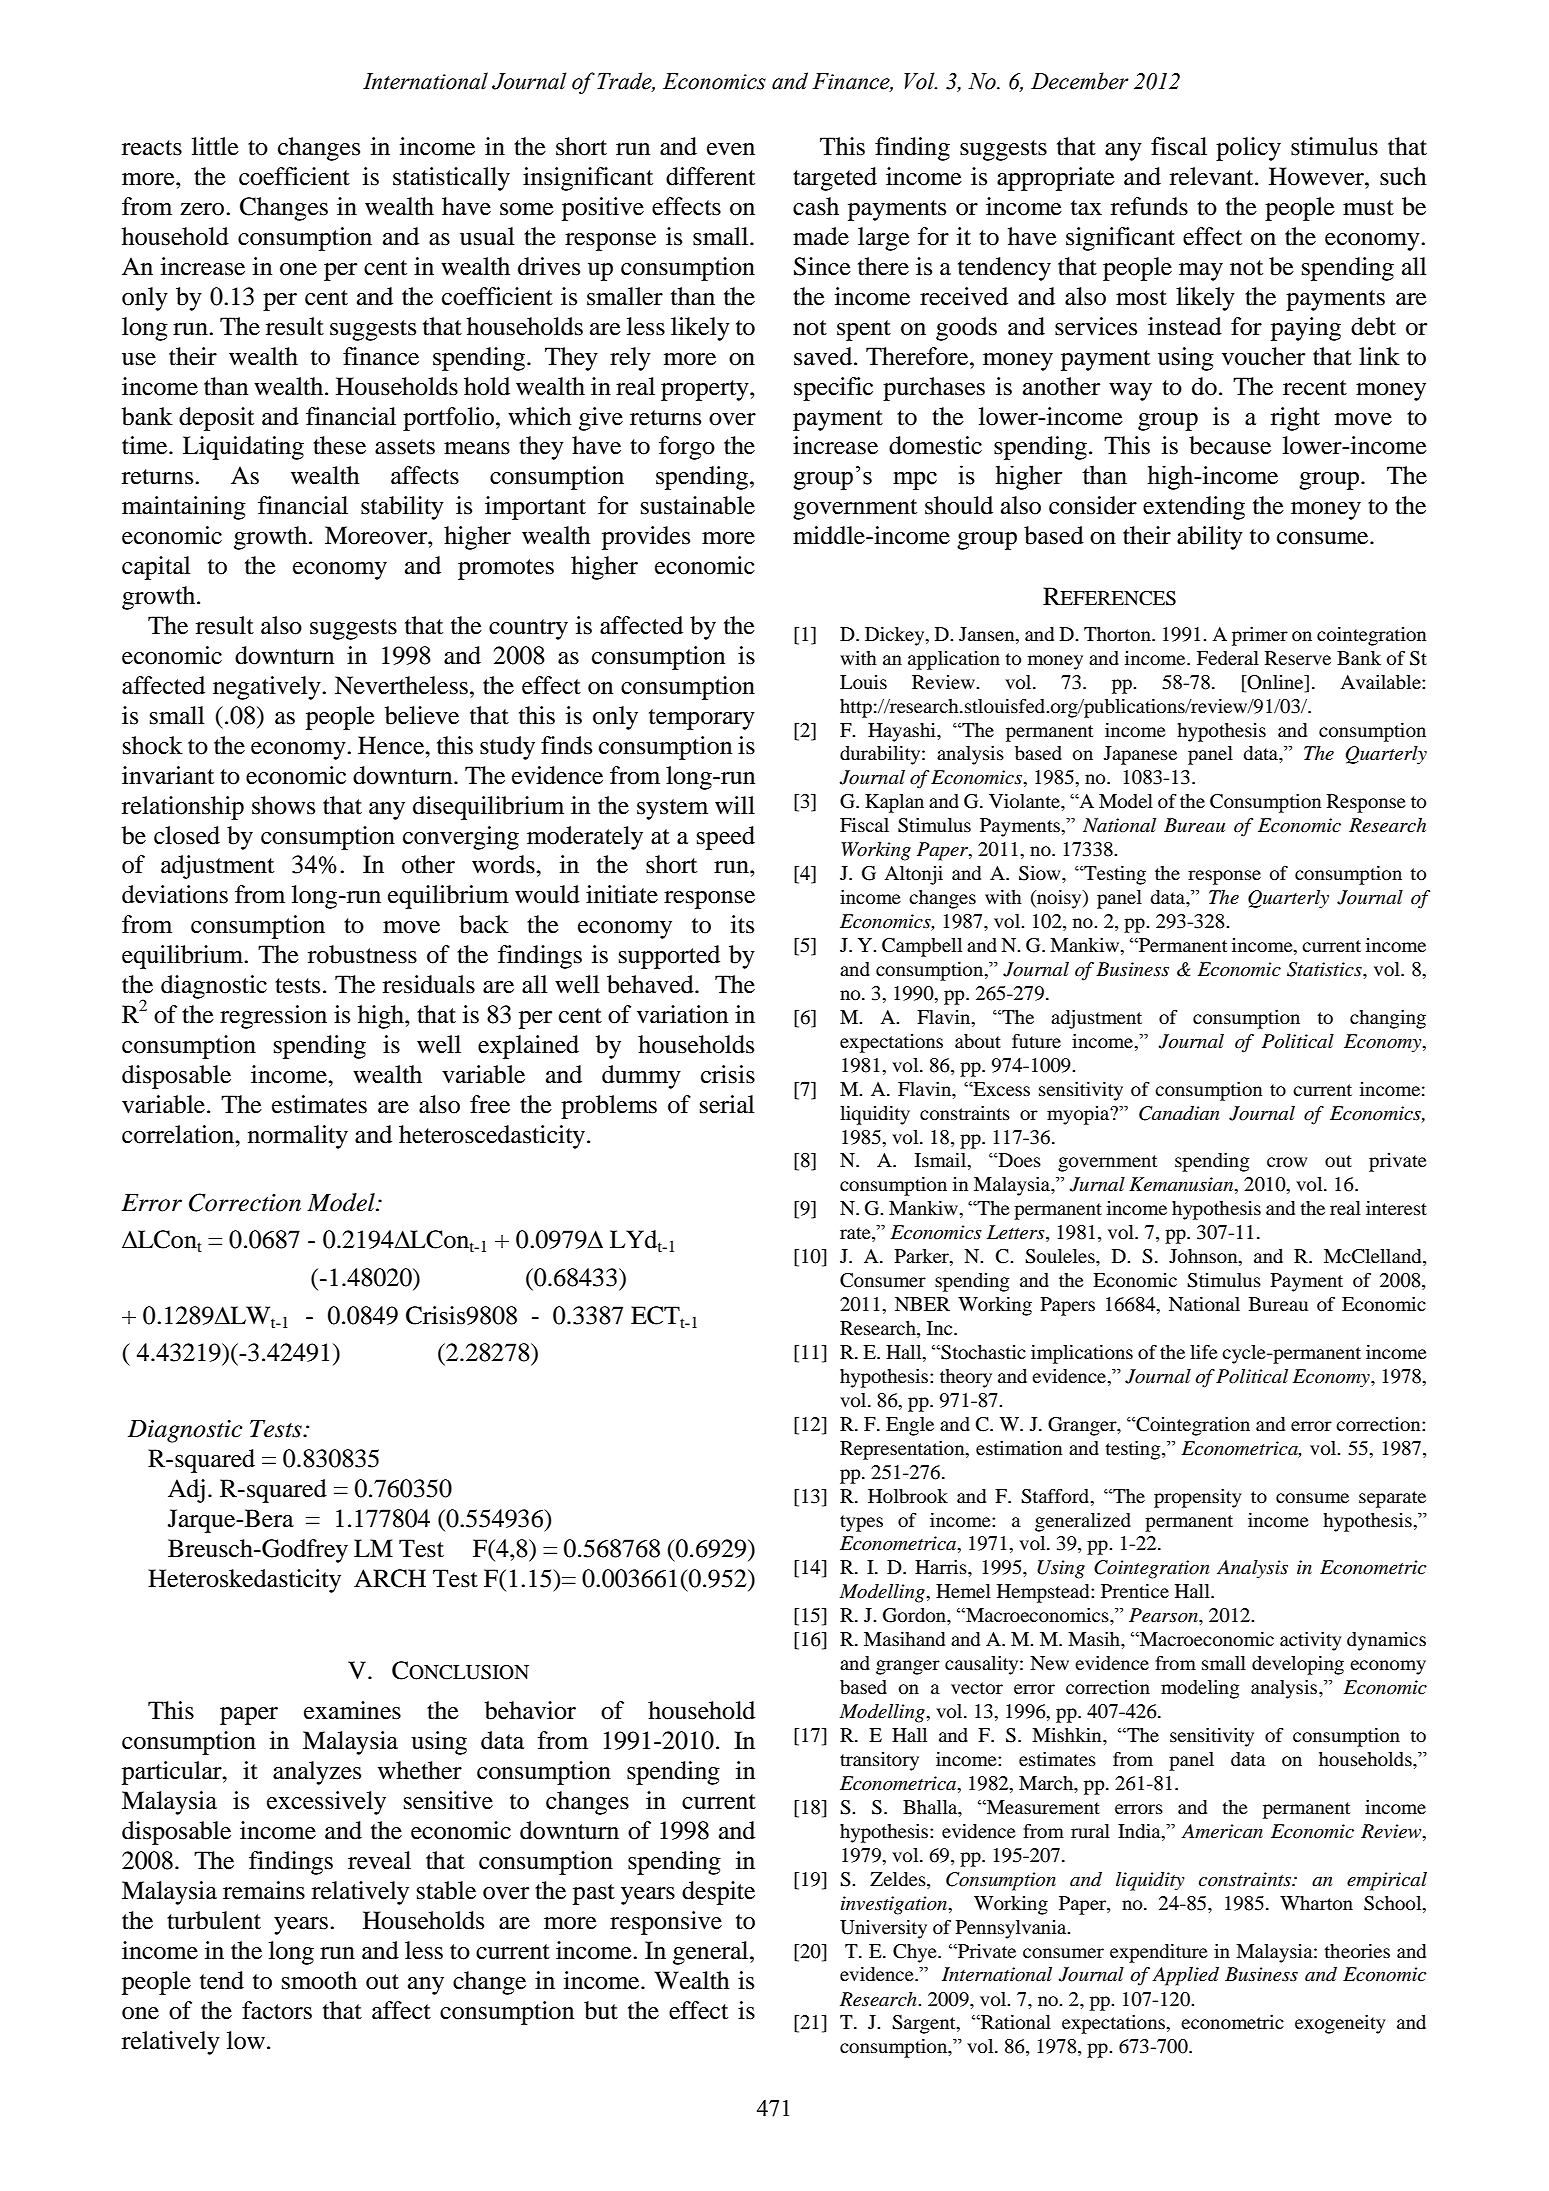  Describe the element at coordinates (718, 1893) in the page. I see `despite` at that location.
